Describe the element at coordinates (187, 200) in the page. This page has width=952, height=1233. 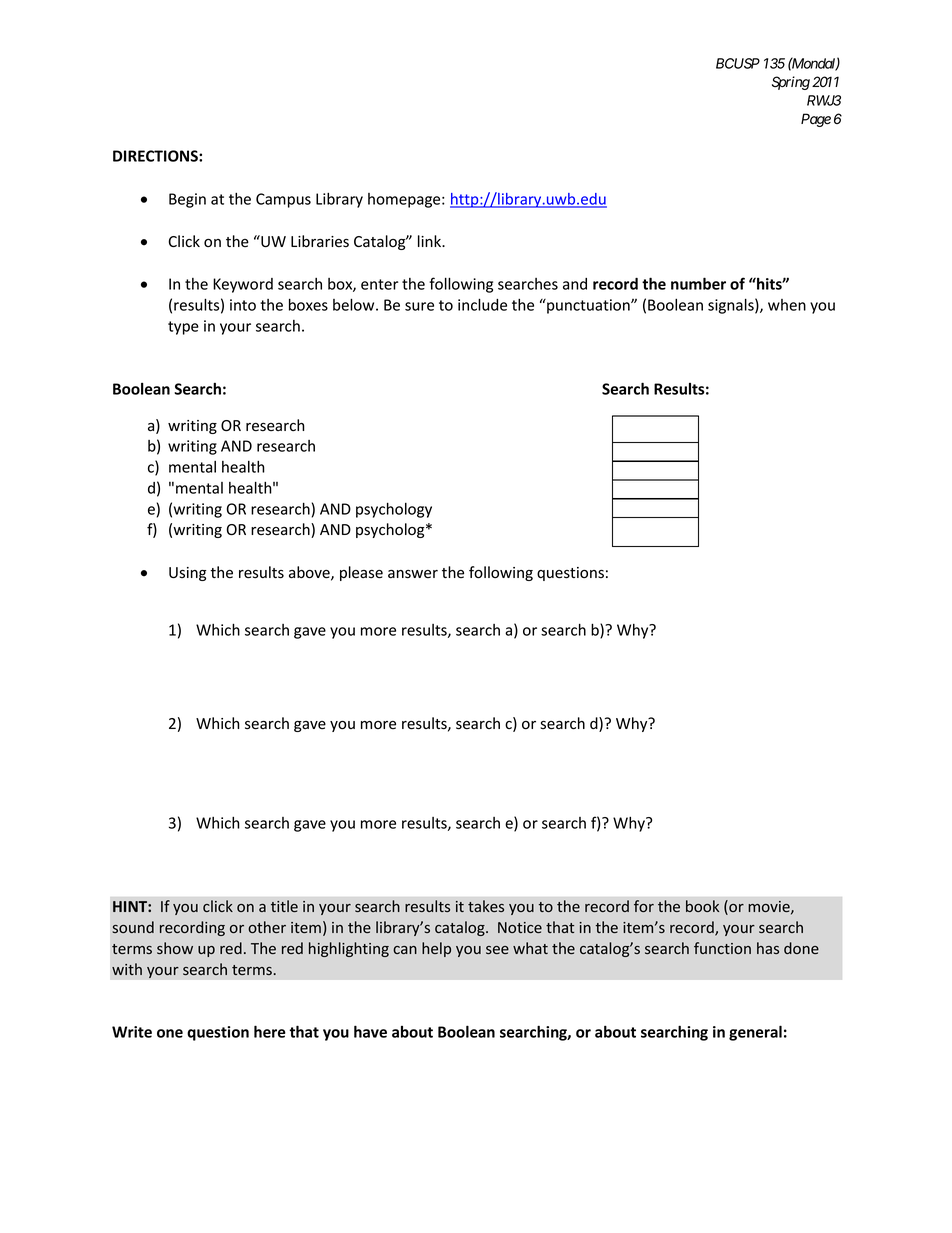
I see `Begin` at that location.
